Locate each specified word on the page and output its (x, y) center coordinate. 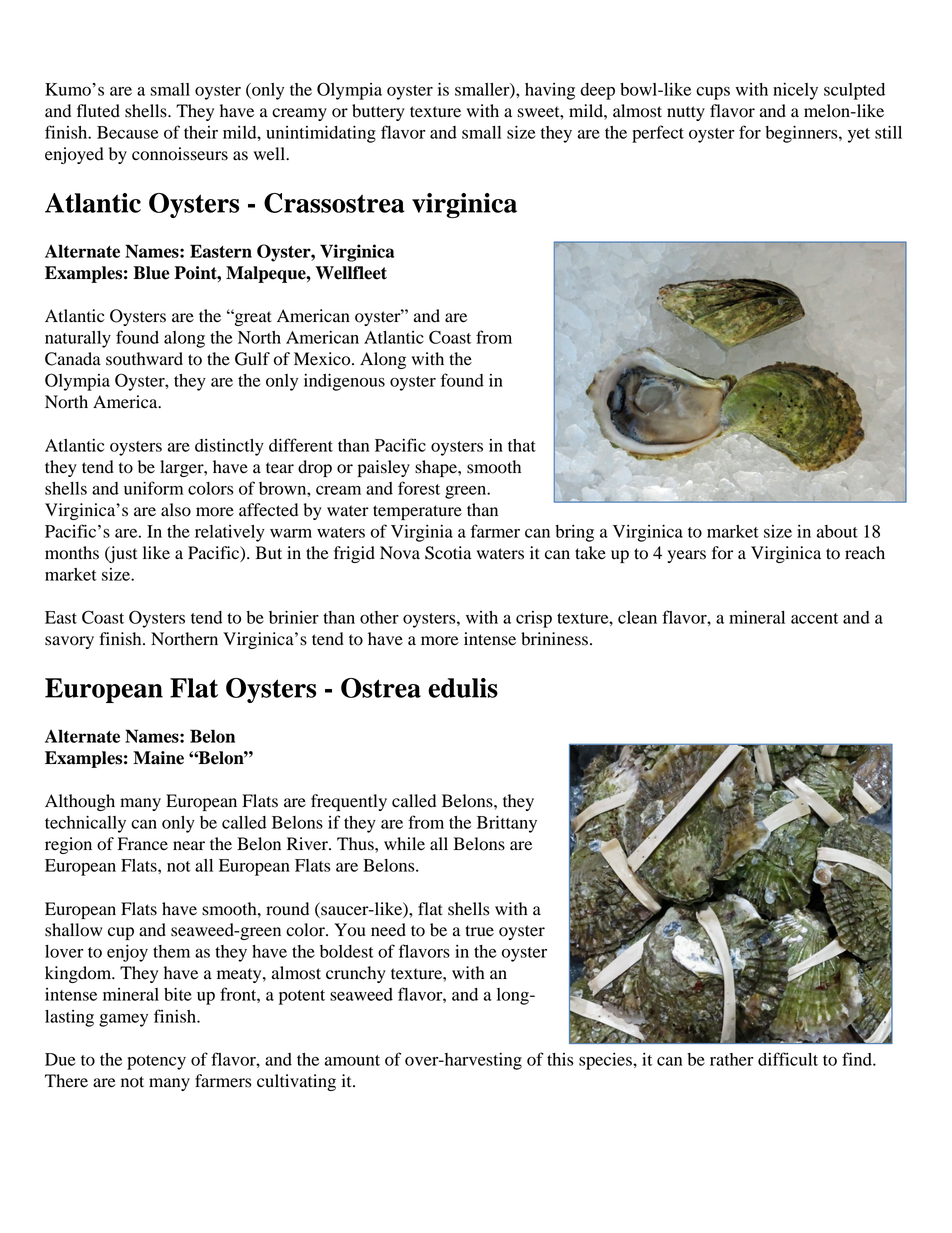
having (550, 91)
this (560, 1059)
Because (127, 132)
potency (156, 1062)
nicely (795, 91)
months (72, 553)
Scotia (448, 553)
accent (814, 618)
